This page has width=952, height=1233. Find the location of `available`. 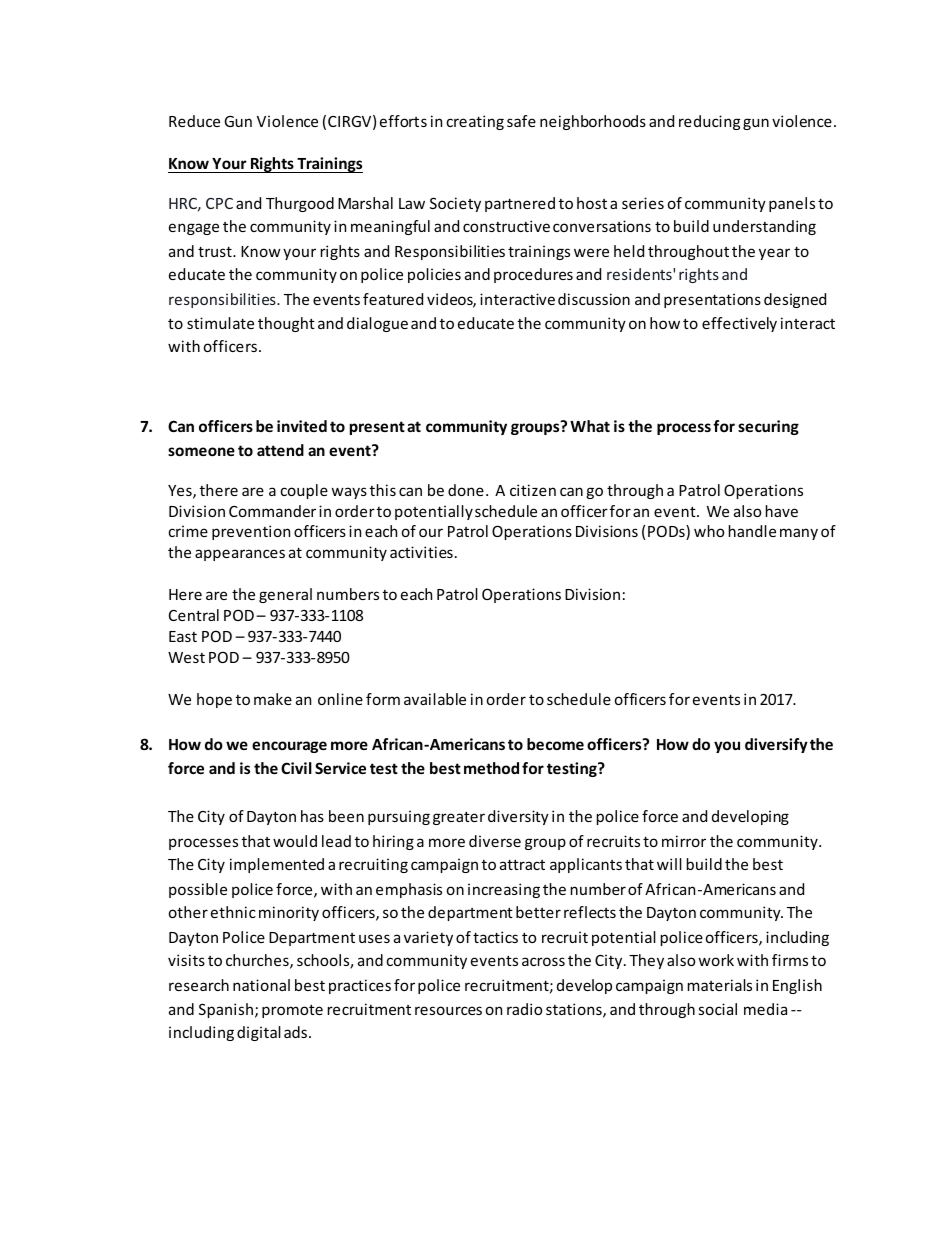

available is located at coordinates (435, 699).
